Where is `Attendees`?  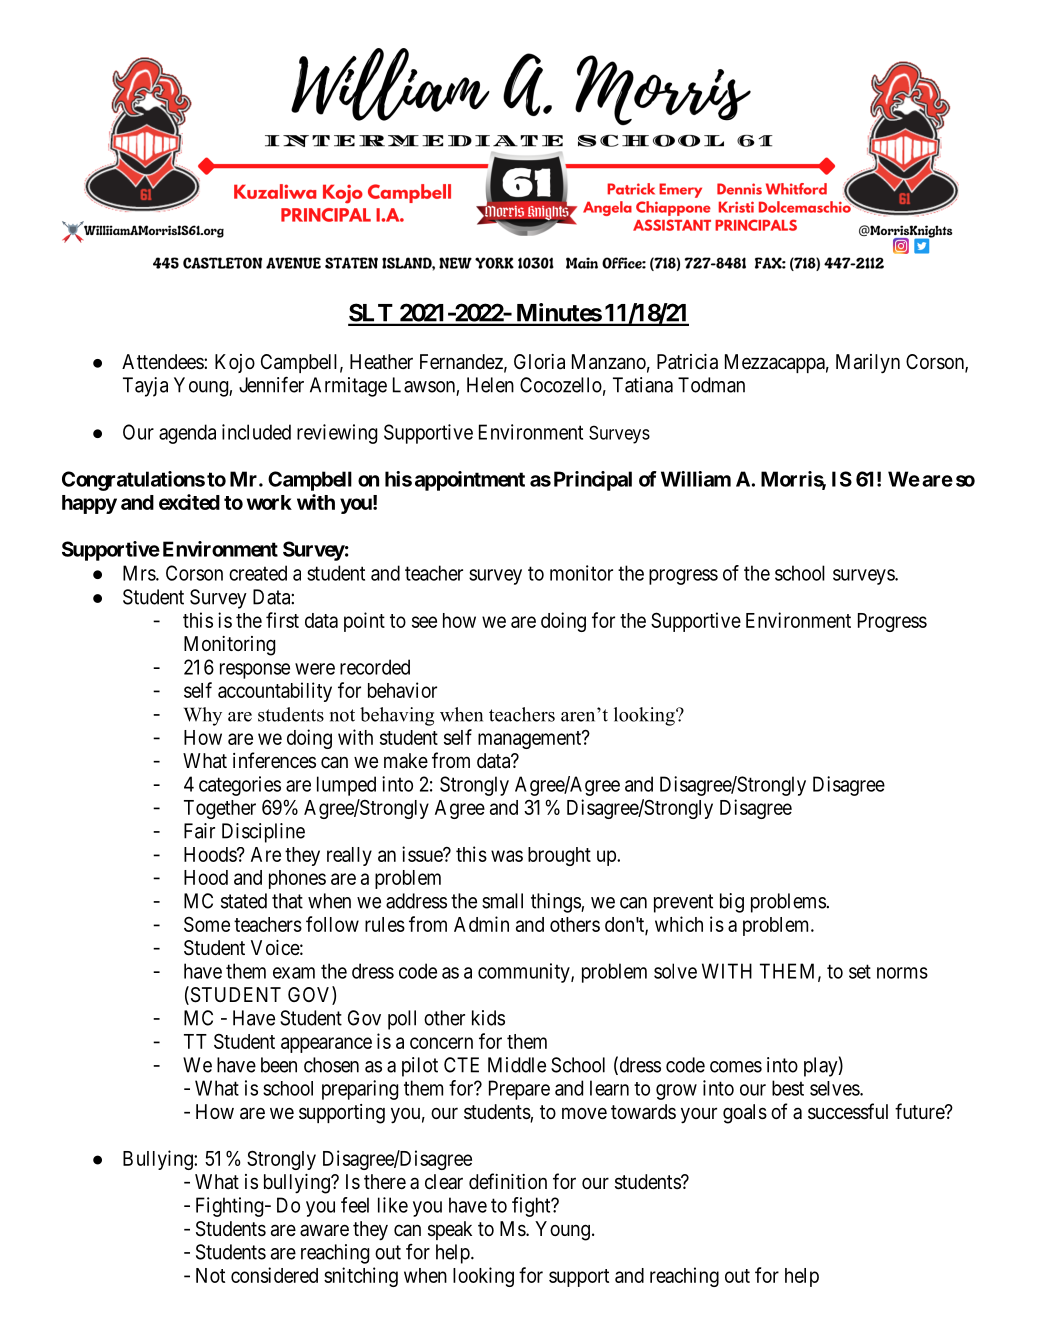
Attendees is located at coordinates (163, 361).
